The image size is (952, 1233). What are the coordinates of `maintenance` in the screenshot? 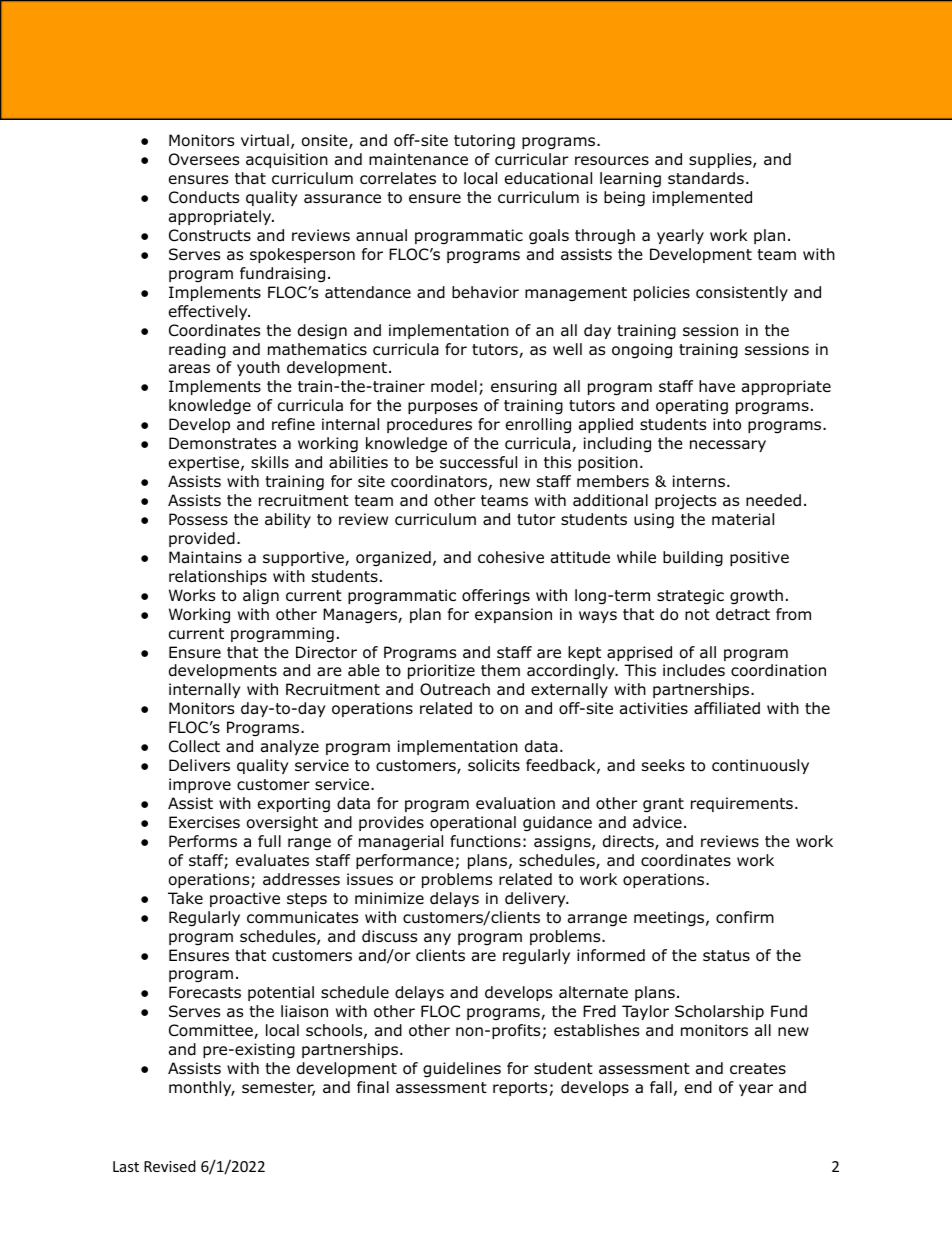 It's located at (418, 159).
